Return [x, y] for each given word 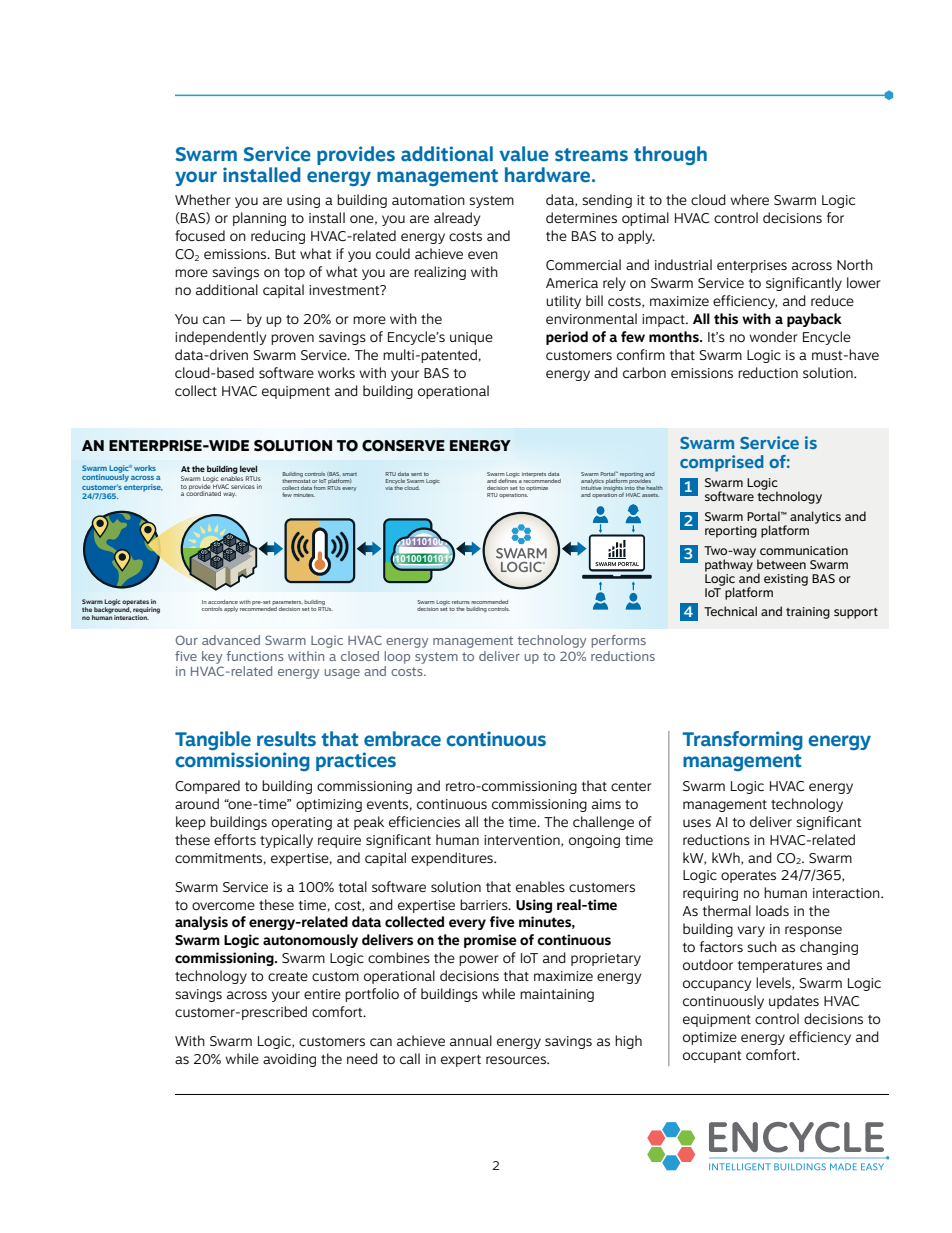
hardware [549, 175]
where [749, 199]
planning [259, 219]
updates [794, 1002]
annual [471, 1040]
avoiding [289, 1060]
